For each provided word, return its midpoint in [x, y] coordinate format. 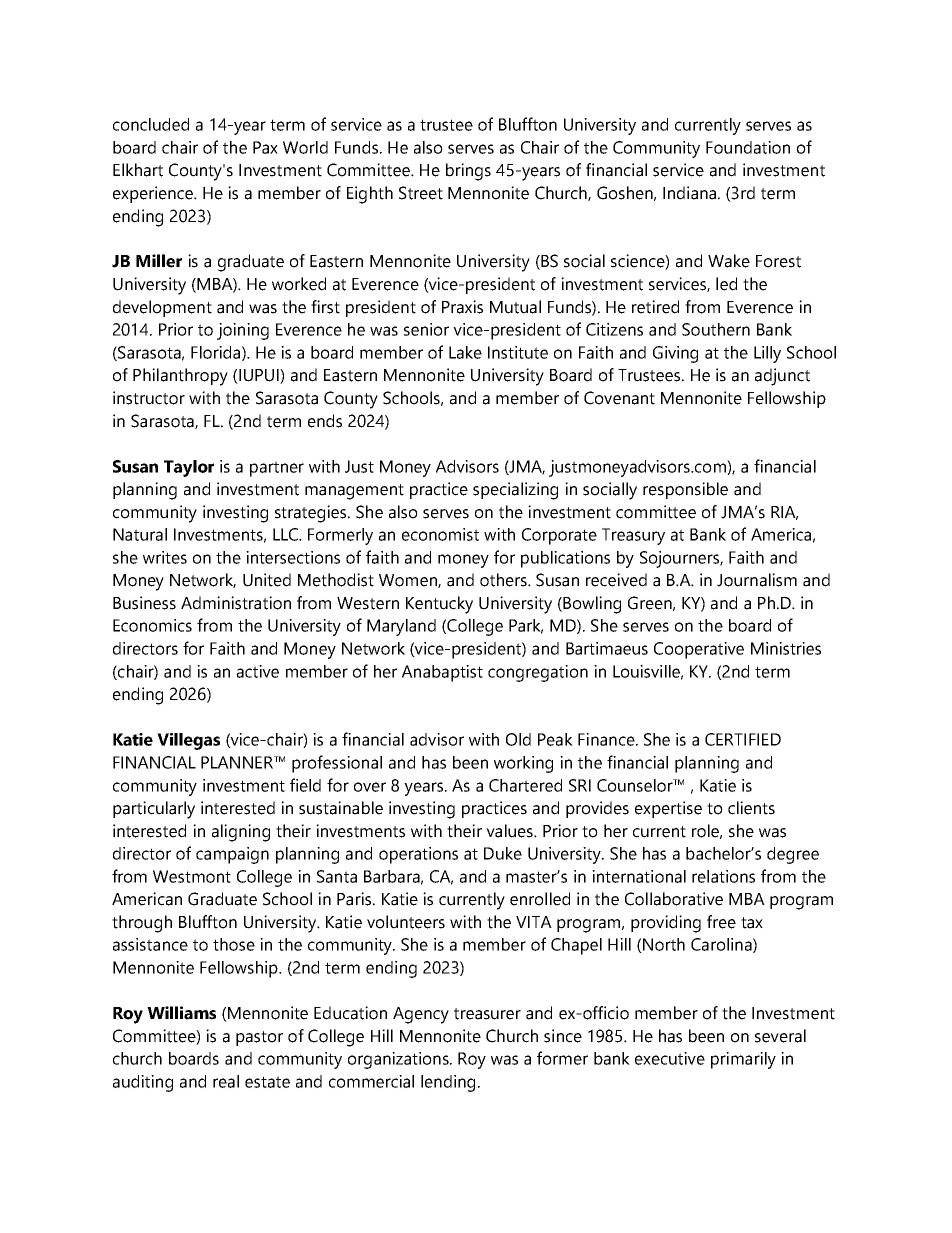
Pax [265, 147]
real [226, 1081]
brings [468, 172]
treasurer [487, 1014]
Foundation [748, 147]
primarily [743, 1060]
